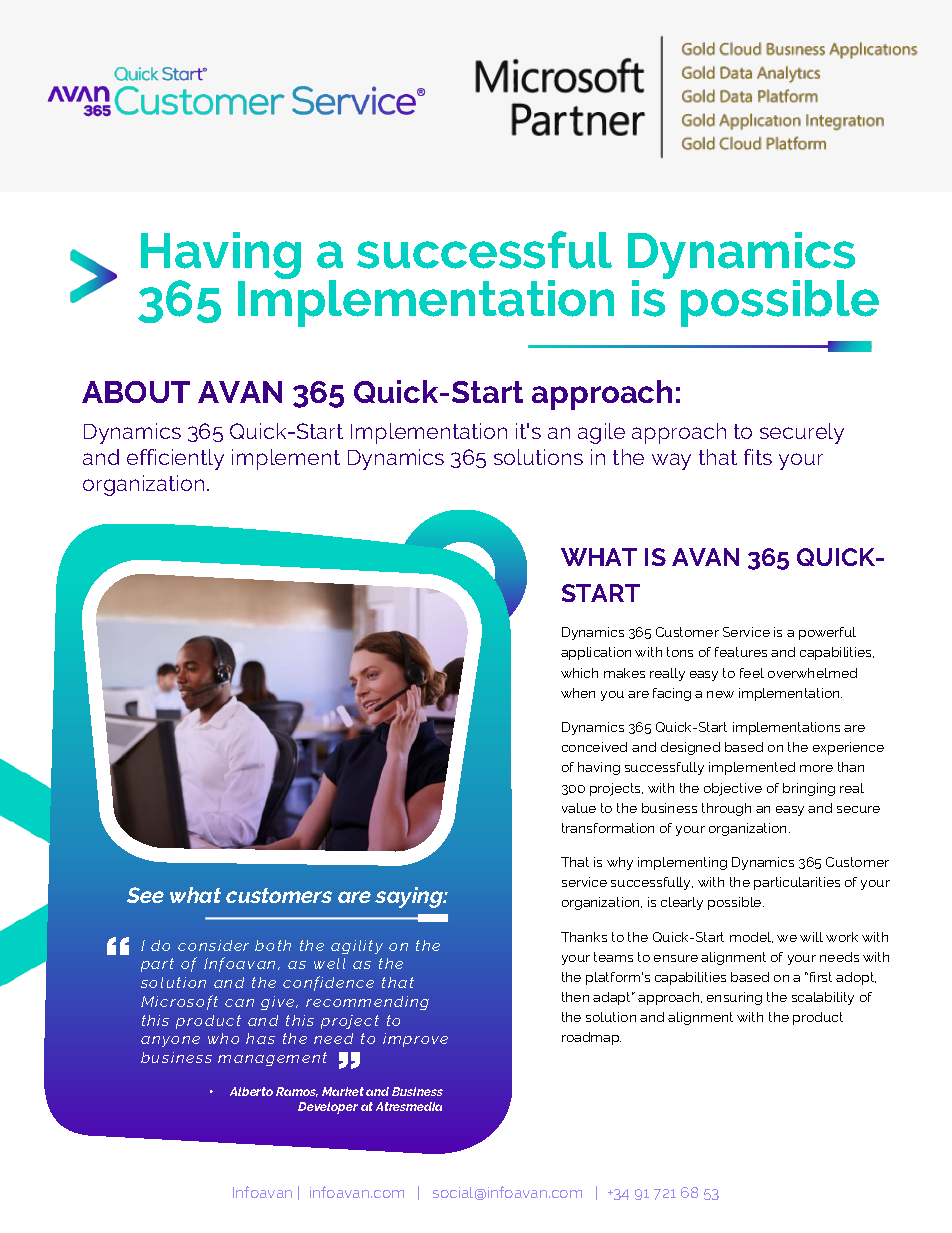  I want to click on Alberto, so click(251, 1091).
